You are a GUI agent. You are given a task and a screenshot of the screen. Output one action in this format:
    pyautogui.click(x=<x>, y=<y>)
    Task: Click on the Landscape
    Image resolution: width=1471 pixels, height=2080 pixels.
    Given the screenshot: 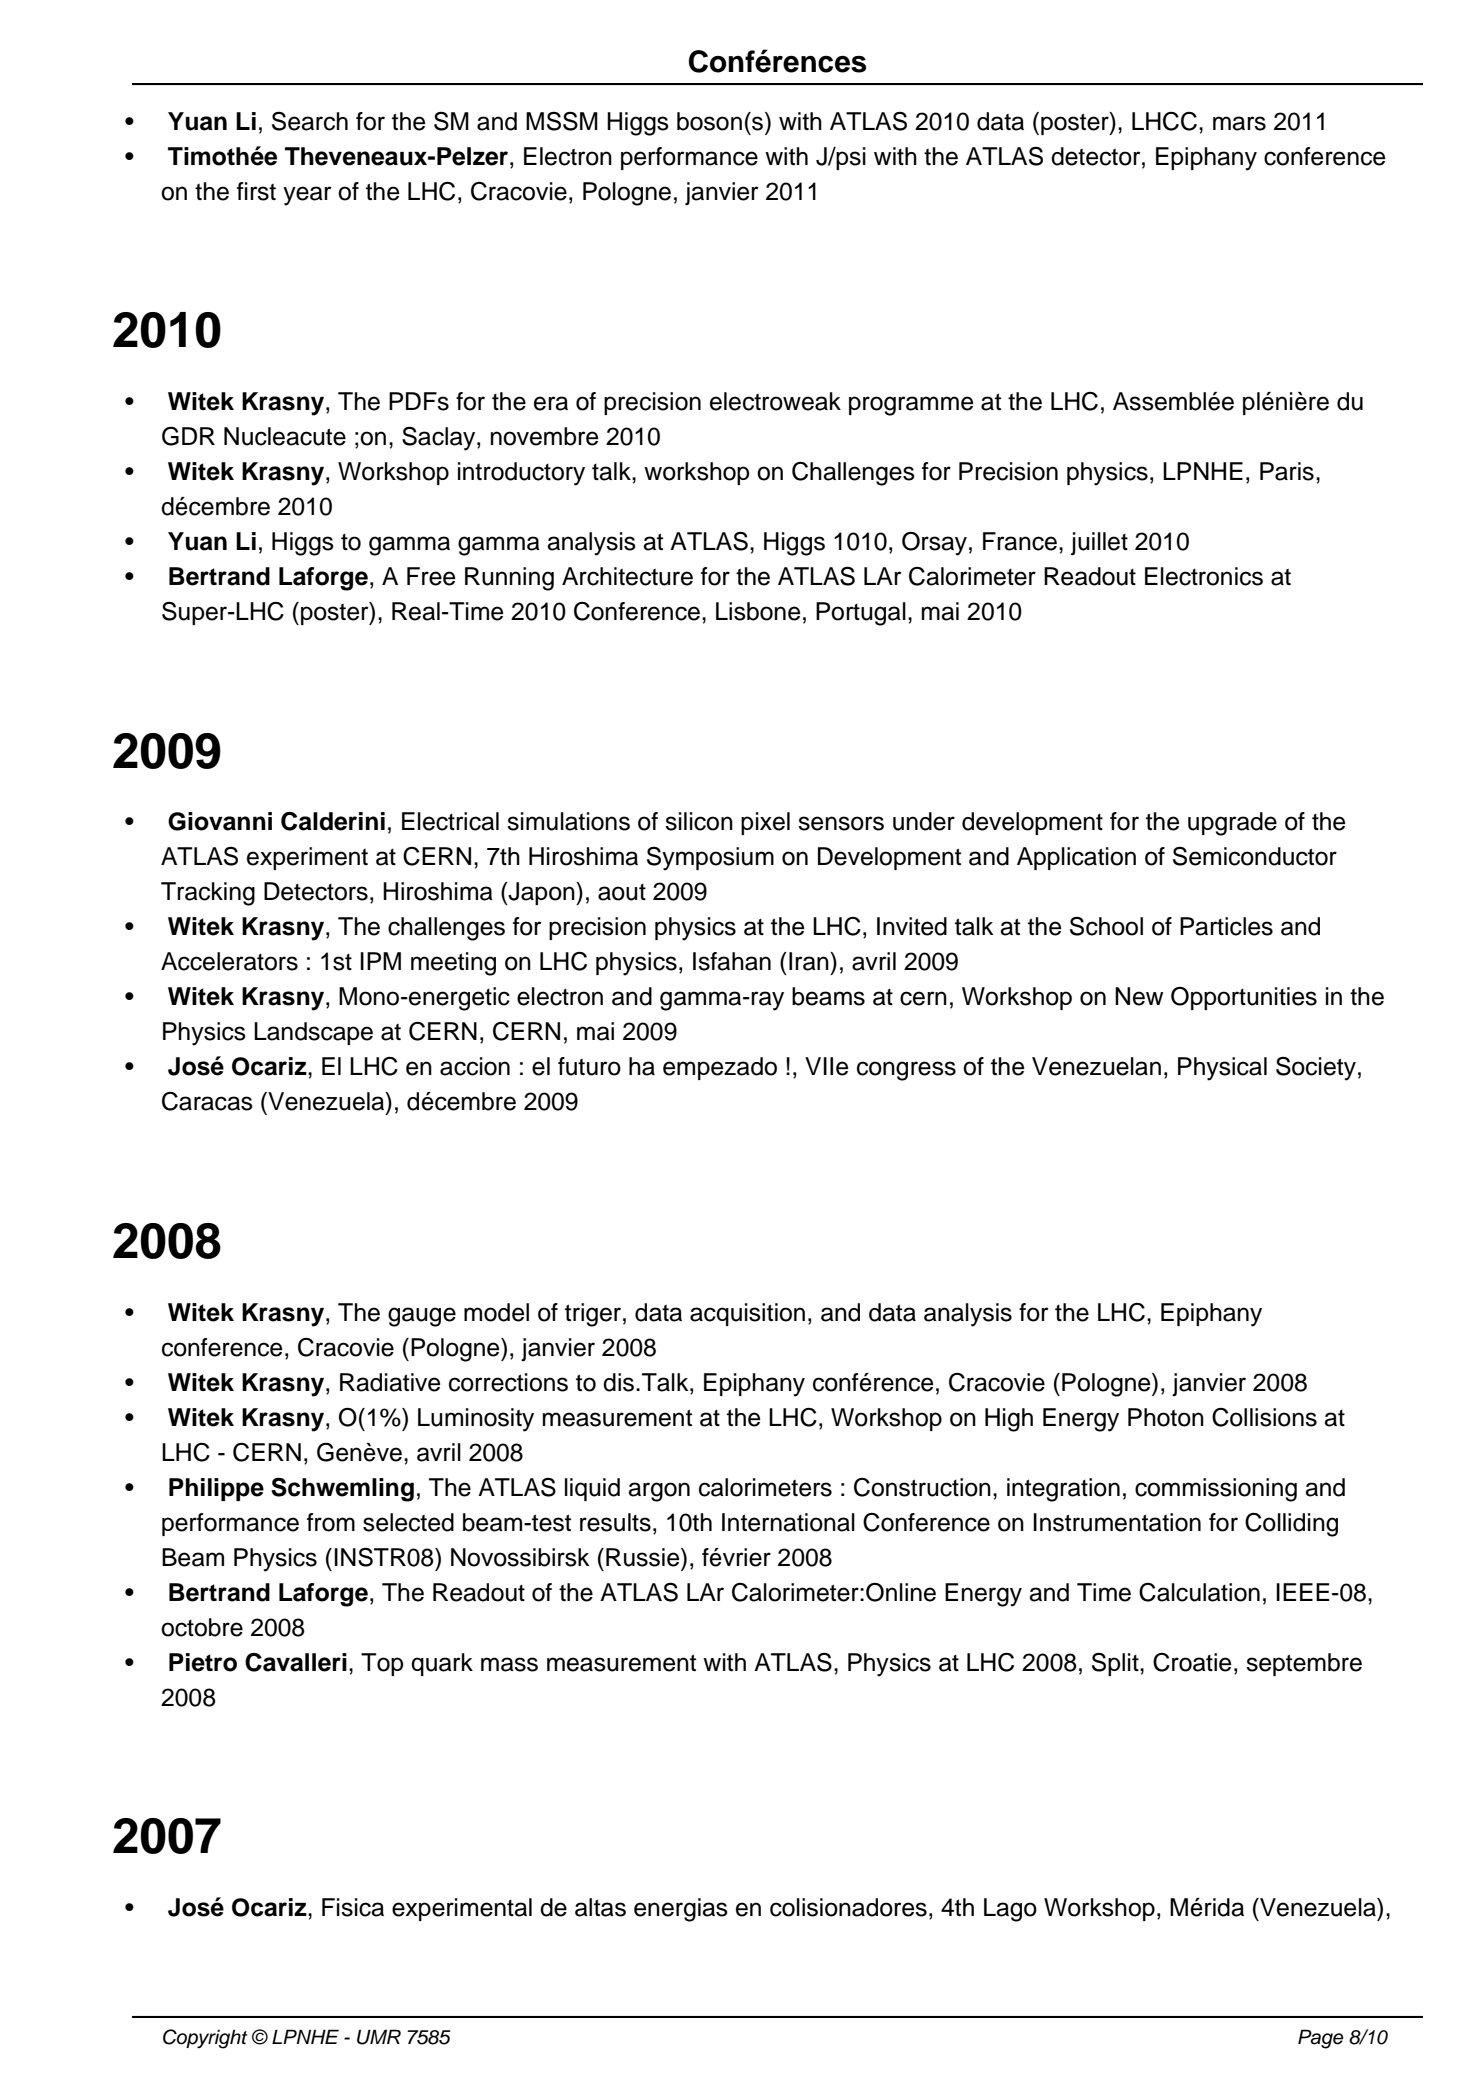 What is the action you would take?
    pyautogui.click(x=313, y=1033)
